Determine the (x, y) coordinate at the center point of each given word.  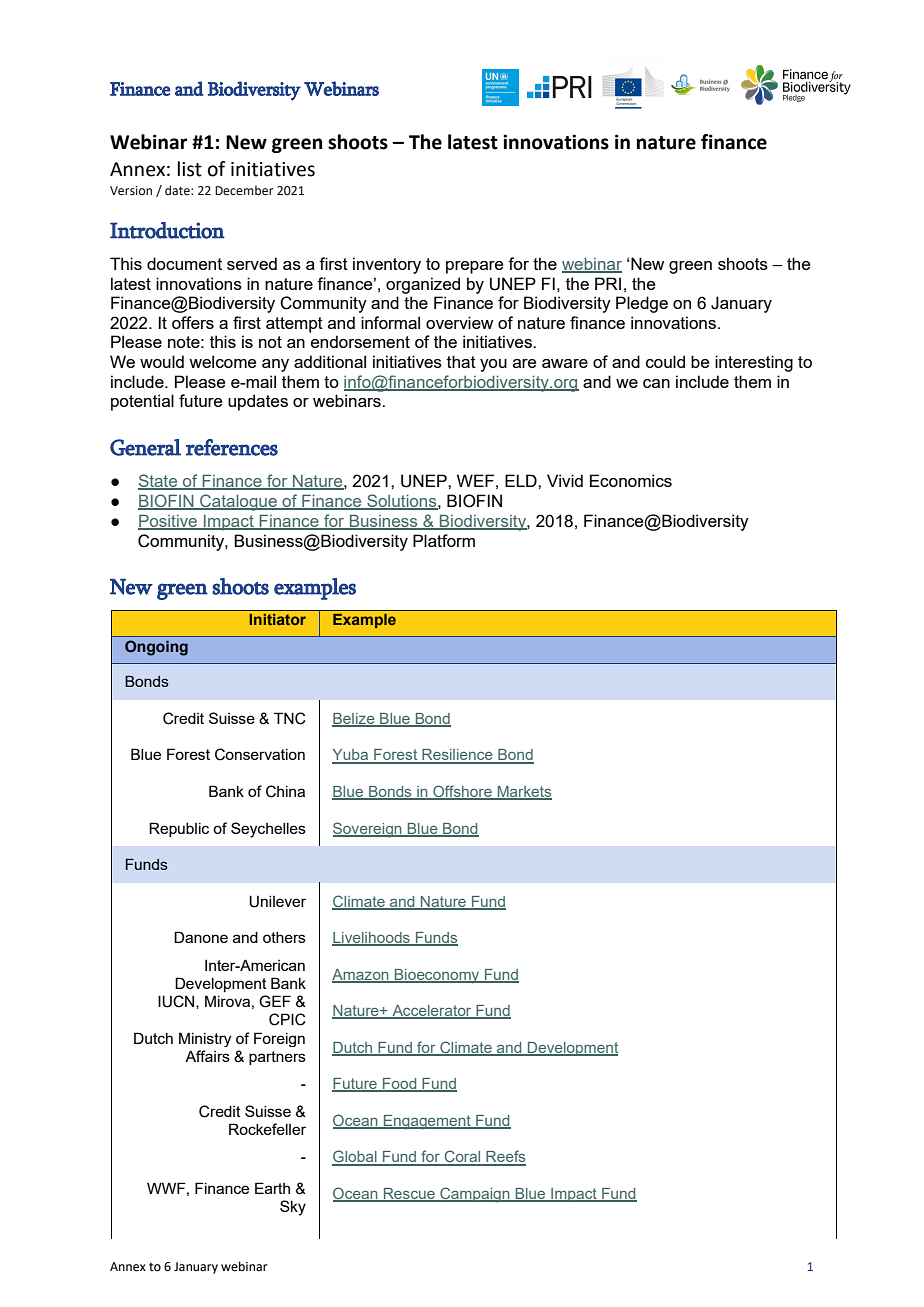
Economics (631, 480)
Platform (444, 540)
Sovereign (368, 830)
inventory (387, 265)
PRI (608, 283)
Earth (272, 1188)
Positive (169, 522)
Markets (523, 793)
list (190, 169)
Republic (179, 829)
